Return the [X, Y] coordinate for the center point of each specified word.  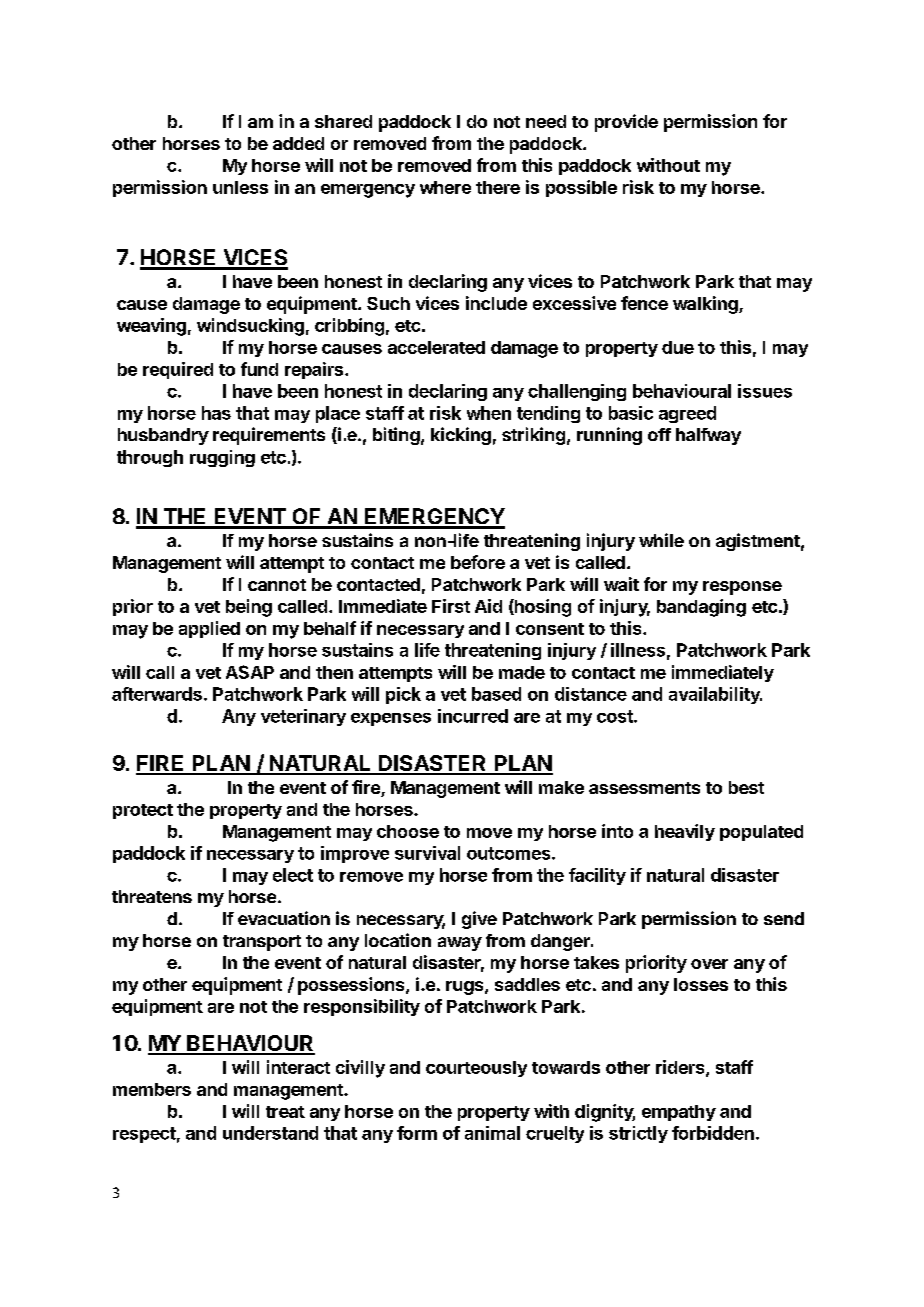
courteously [476, 1069]
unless [240, 187]
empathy [679, 1113]
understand [270, 1133]
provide [626, 123]
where [445, 187]
